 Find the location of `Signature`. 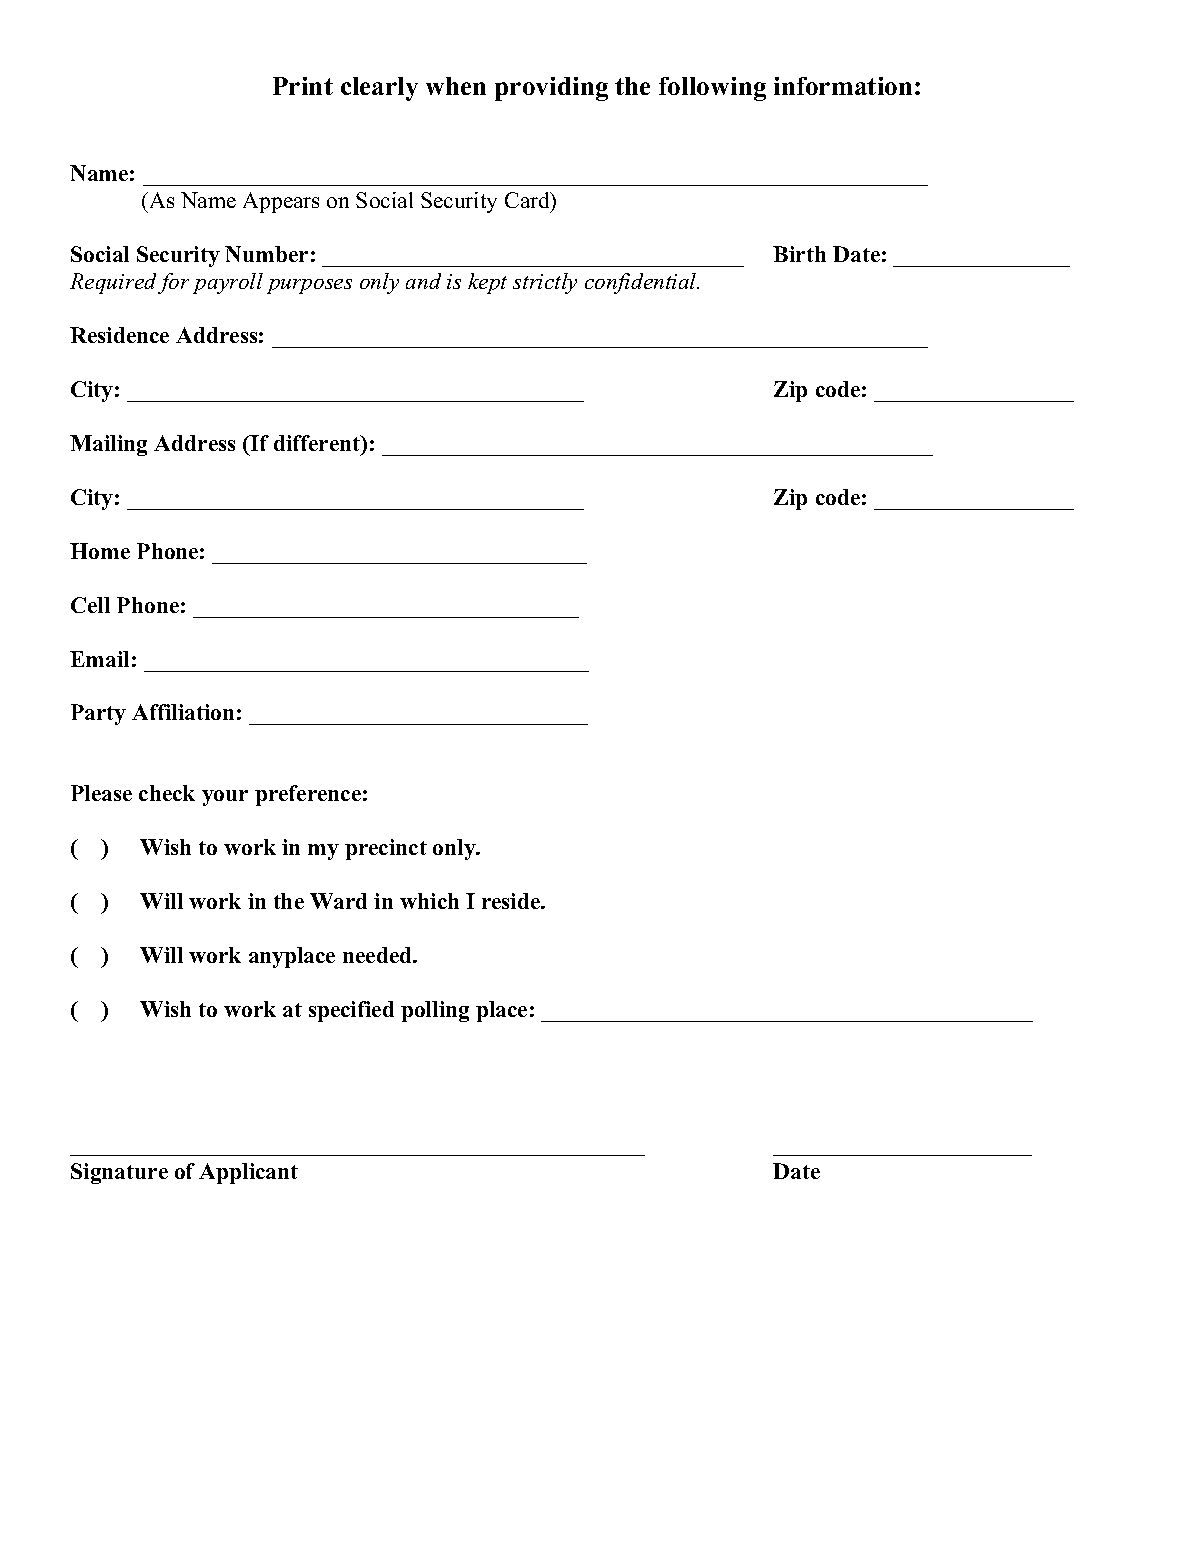

Signature is located at coordinates (119, 1173).
